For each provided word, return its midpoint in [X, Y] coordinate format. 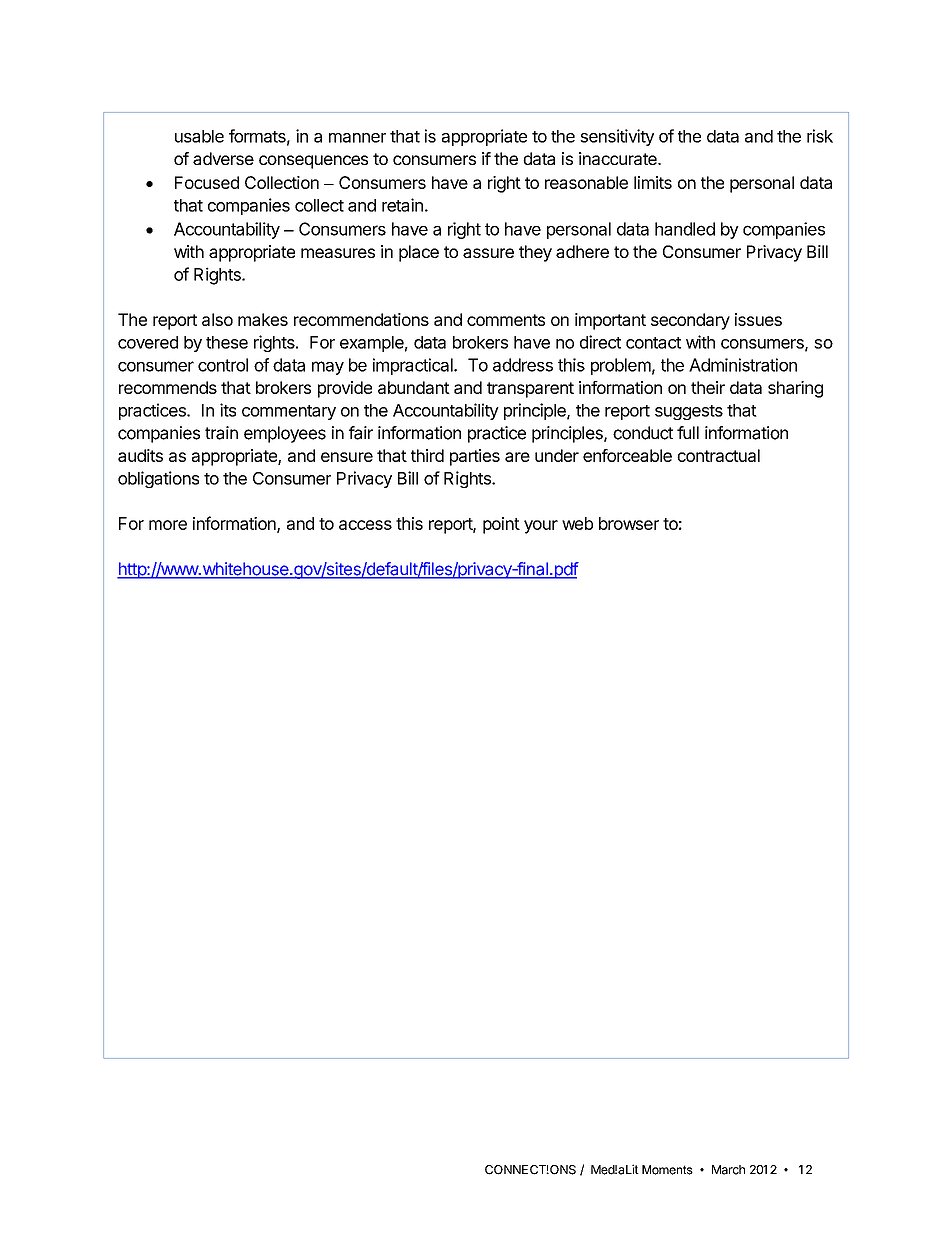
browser [629, 523]
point [501, 525]
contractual [718, 455]
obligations [158, 479]
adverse [223, 158]
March [728, 1170]
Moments [667, 1170]
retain [402, 205]
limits [653, 182]
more [168, 525]
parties [475, 457]
